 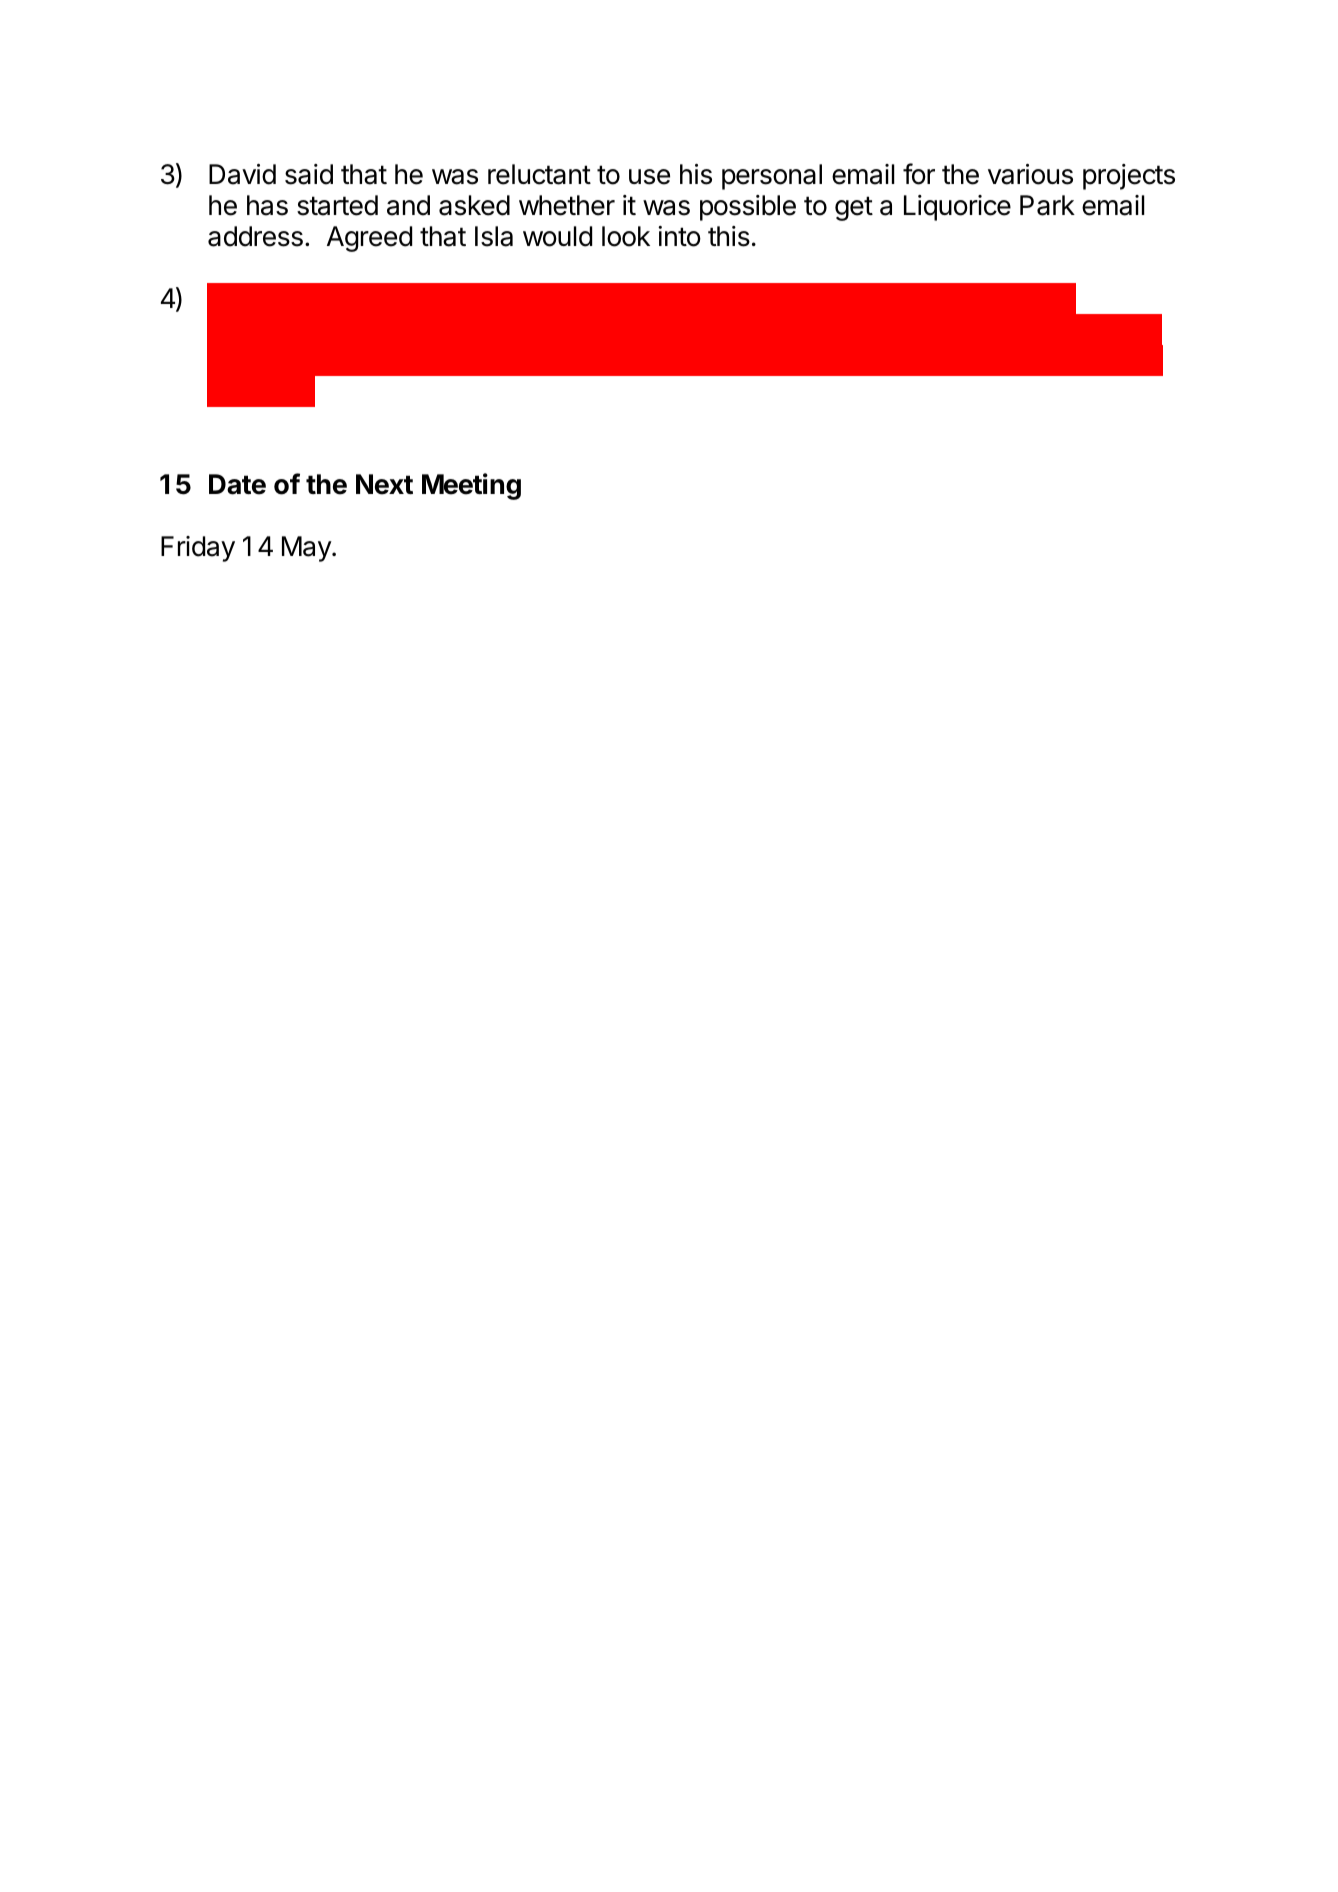 What do you see at coordinates (626, 236) in the screenshot?
I see `look` at bounding box center [626, 236].
